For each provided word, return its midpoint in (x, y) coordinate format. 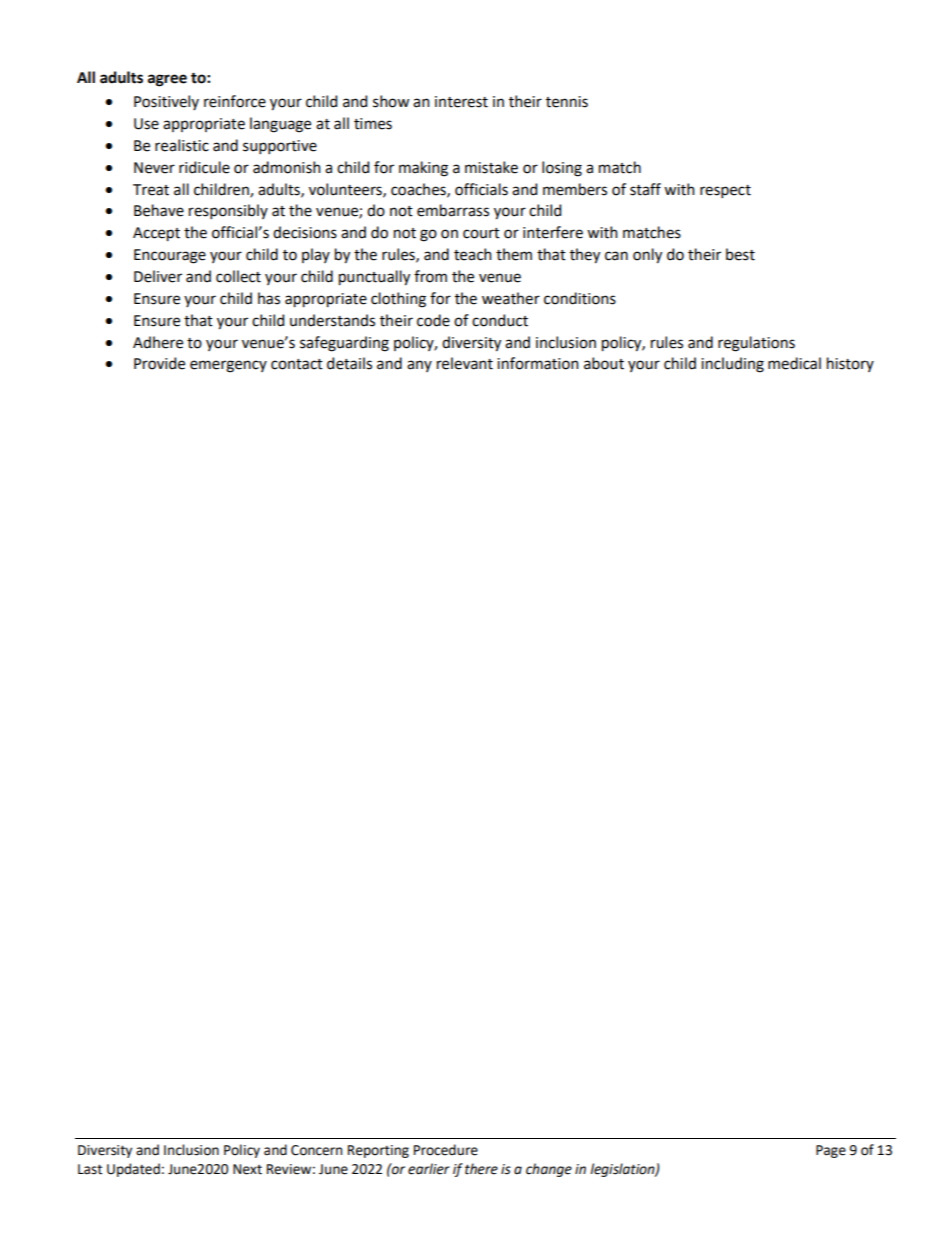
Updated (133, 1170)
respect (725, 191)
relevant (465, 363)
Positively (166, 102)
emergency (228, 366)
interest (461, 102)
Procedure (446, 1150)
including (732, 365)
